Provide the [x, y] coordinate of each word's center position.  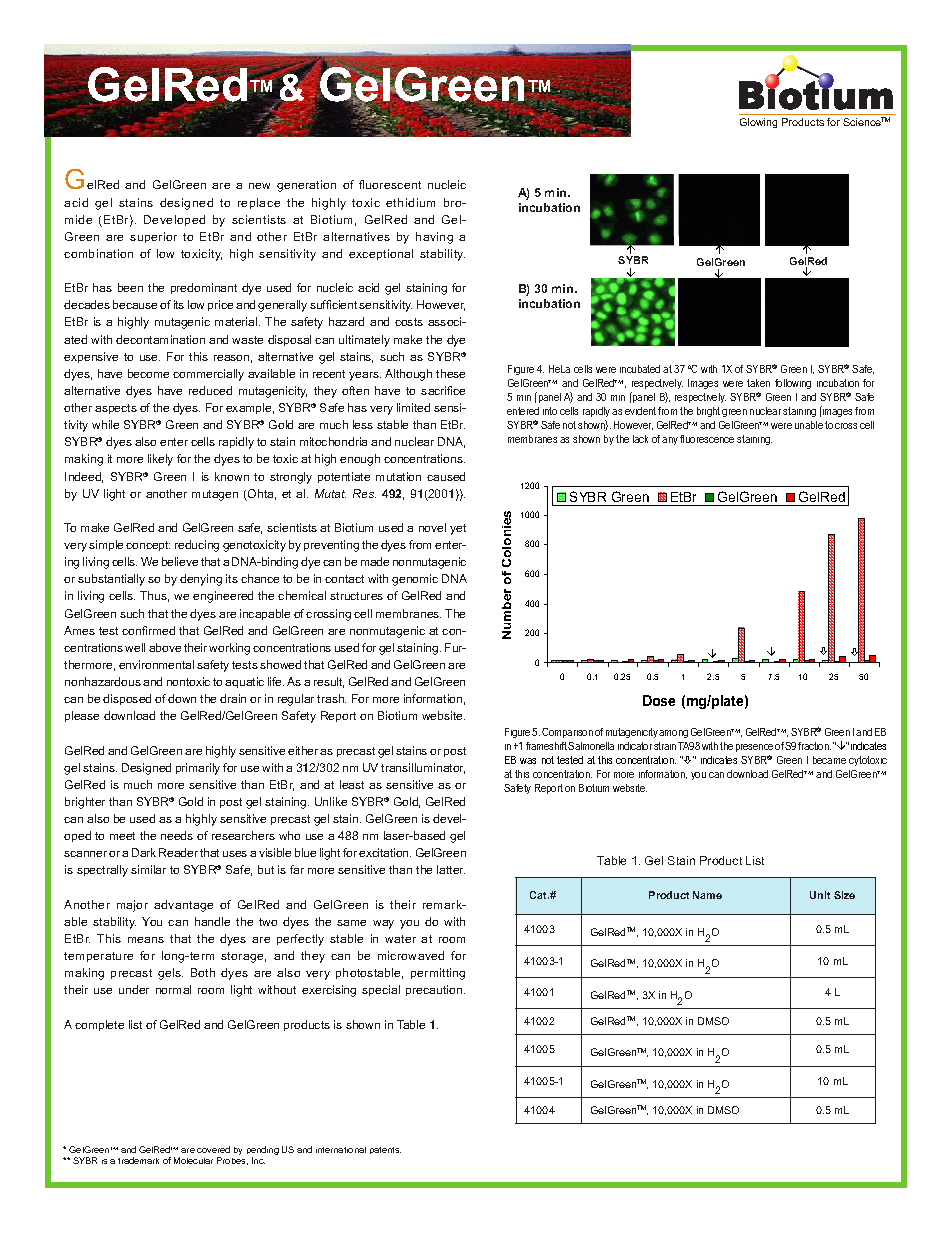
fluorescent [390, 184]
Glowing [758, 123]
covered [213, 1149]
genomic [415, 580]
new [259, 186]
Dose [659, 700]
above [165, 647]
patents [385, 1150]
